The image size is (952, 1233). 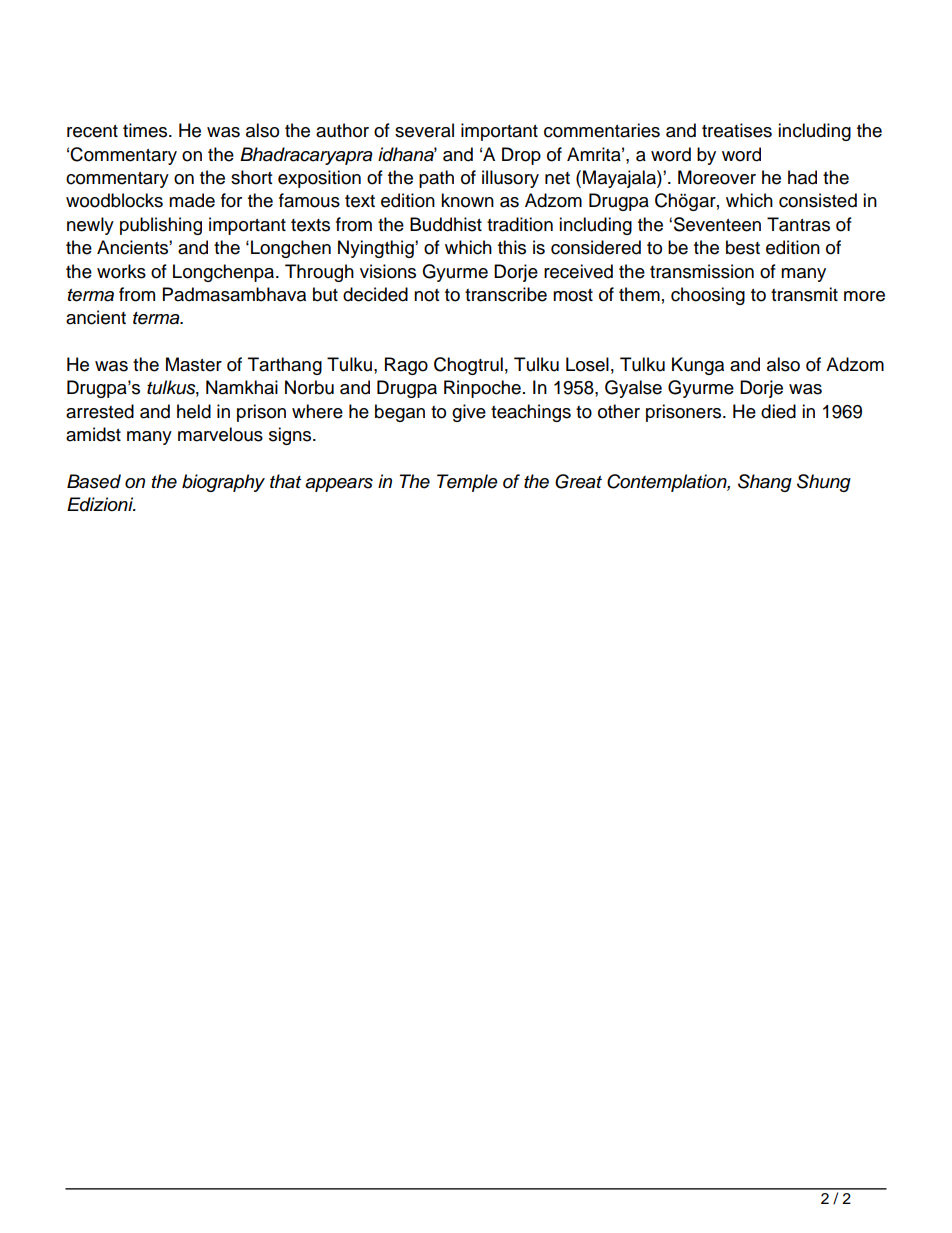 I want to click on not, so click(x=426, y=295).
